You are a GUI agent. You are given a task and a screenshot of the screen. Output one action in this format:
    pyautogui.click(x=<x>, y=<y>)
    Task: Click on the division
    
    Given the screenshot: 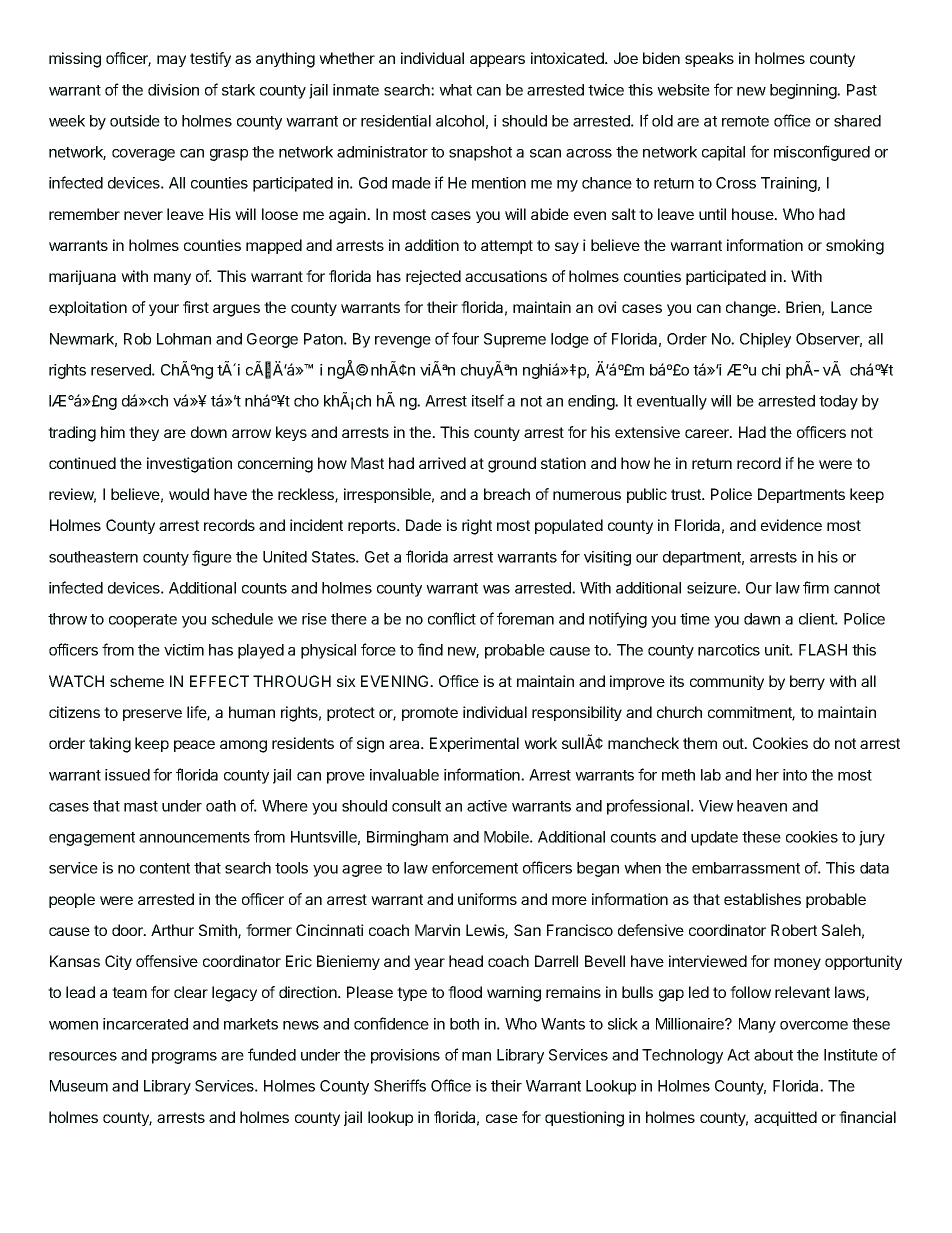 What is the action you would take?
    pyautogui.click(x=173, y=90)
